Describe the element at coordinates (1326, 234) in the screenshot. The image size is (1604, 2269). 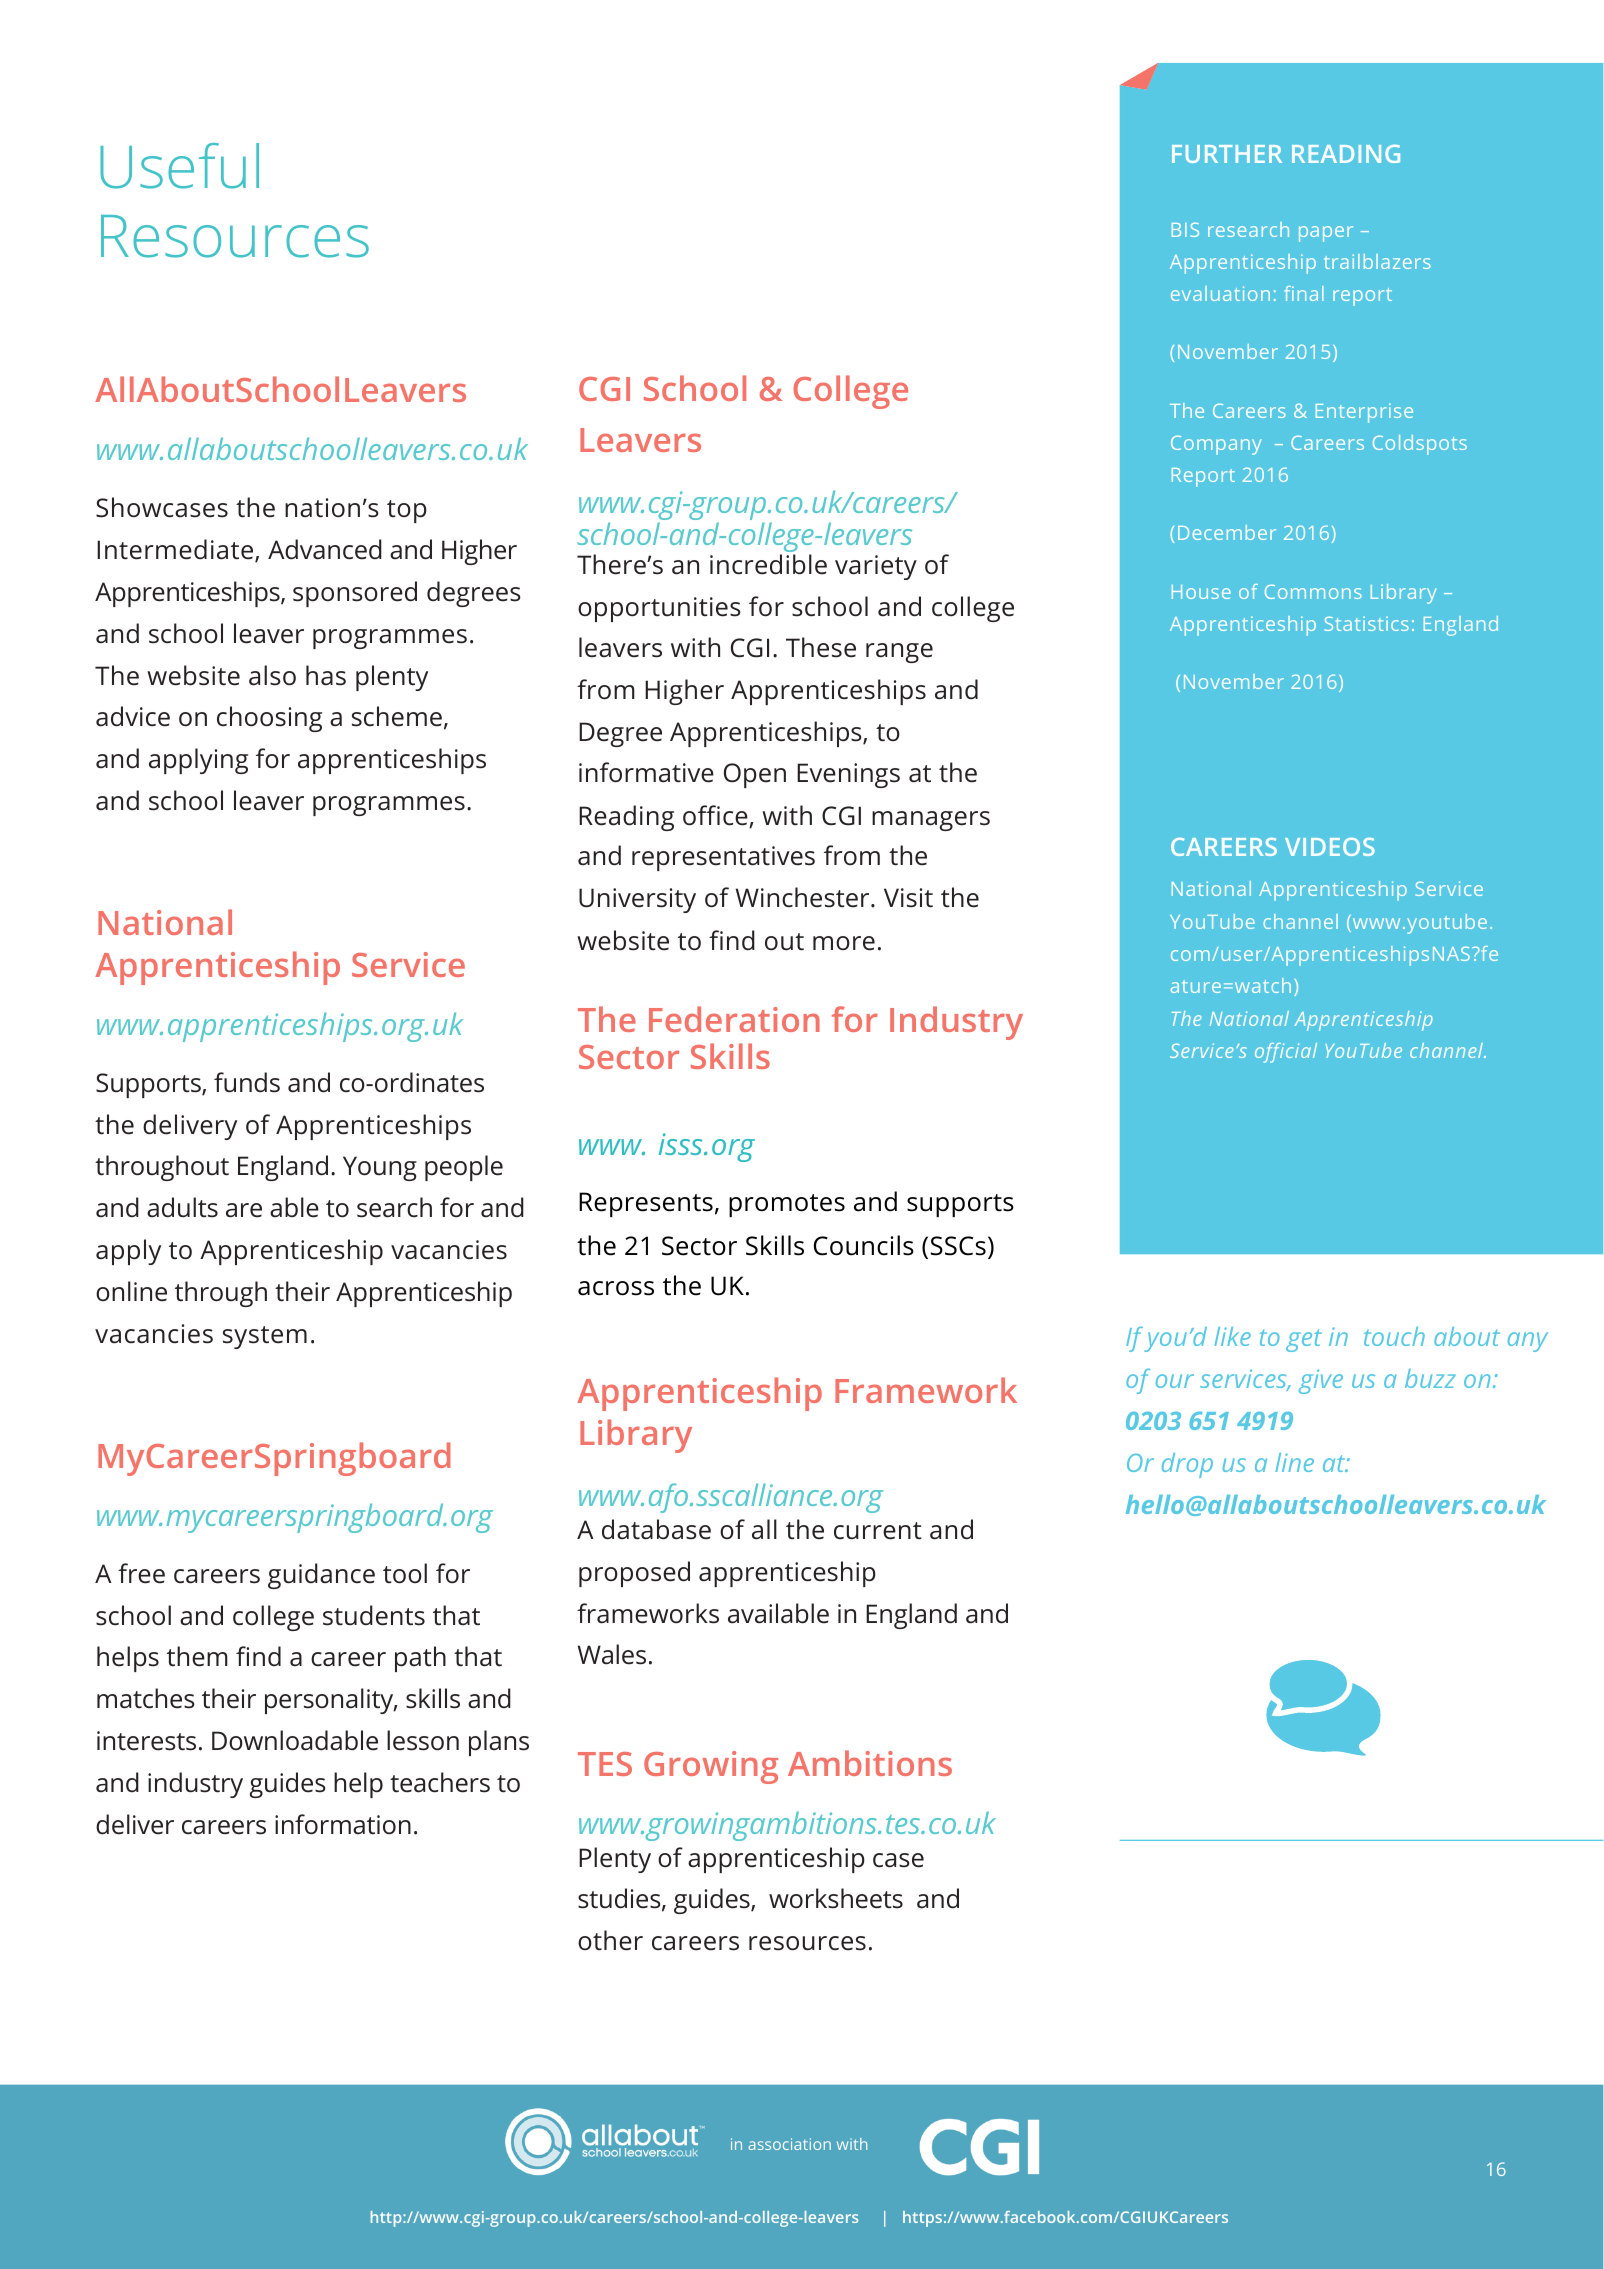
I see `paper` at that location.
